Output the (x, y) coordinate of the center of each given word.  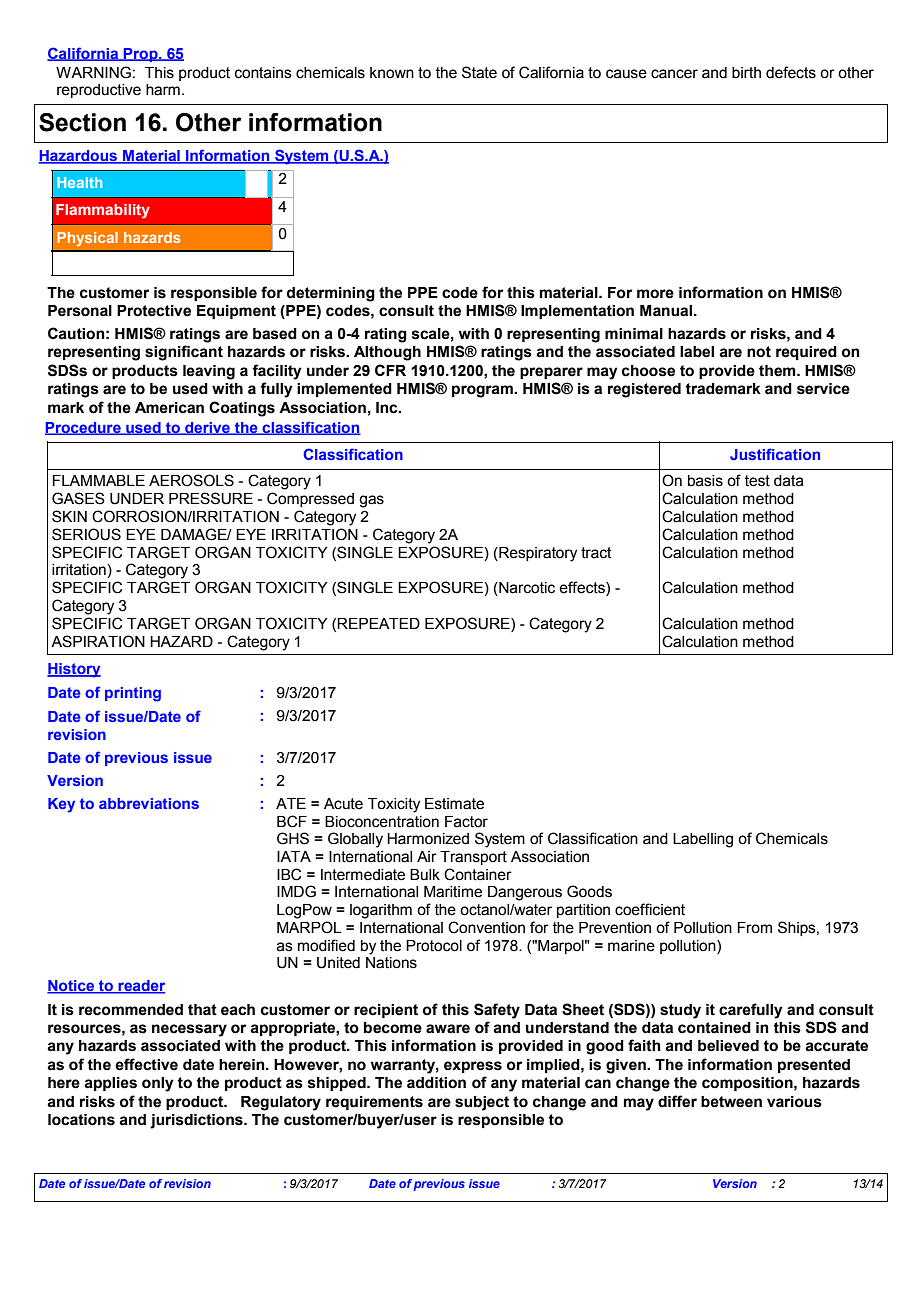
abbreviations (149, 803)
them (778, 371)
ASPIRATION (98, 641)
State (479, 72)
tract (596, 553)
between (731, 1102)
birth (746, 73)
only (158, 1084)
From (754, 928)
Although (387, 353)
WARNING (93, 72)
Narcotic (526, 589)
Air (427, 856)
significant (184, 353)
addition (436, 1083)
